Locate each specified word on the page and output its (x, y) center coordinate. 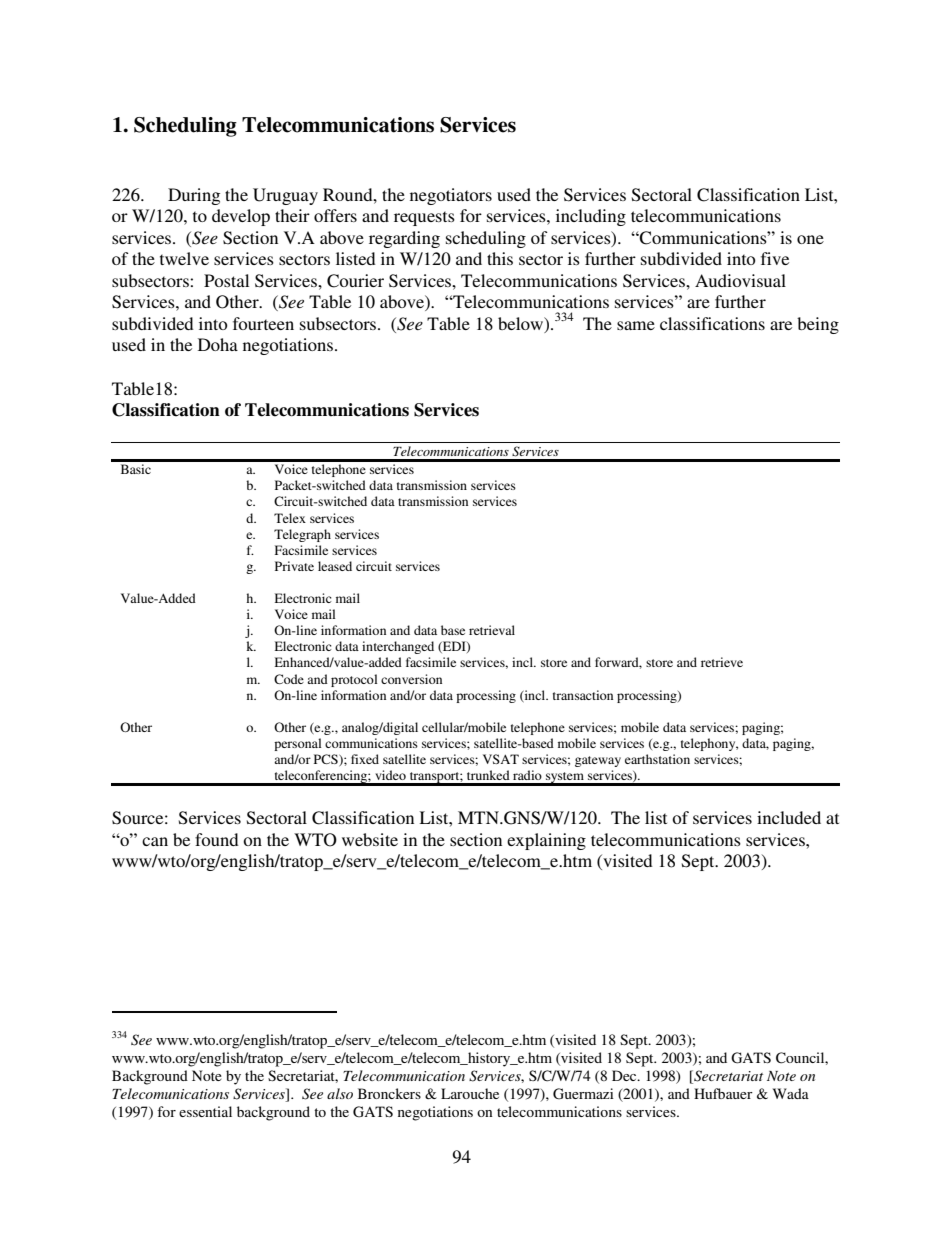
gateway (598, 761)
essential (205, 1111)
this (500, 258)
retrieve (722, 662)
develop (241, 217)
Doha (218, 344)
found (217, 839)
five (775, 258)
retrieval (492, 630)
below (522, 324)
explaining (546, 841)
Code (289, 679)
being (818, 325)
